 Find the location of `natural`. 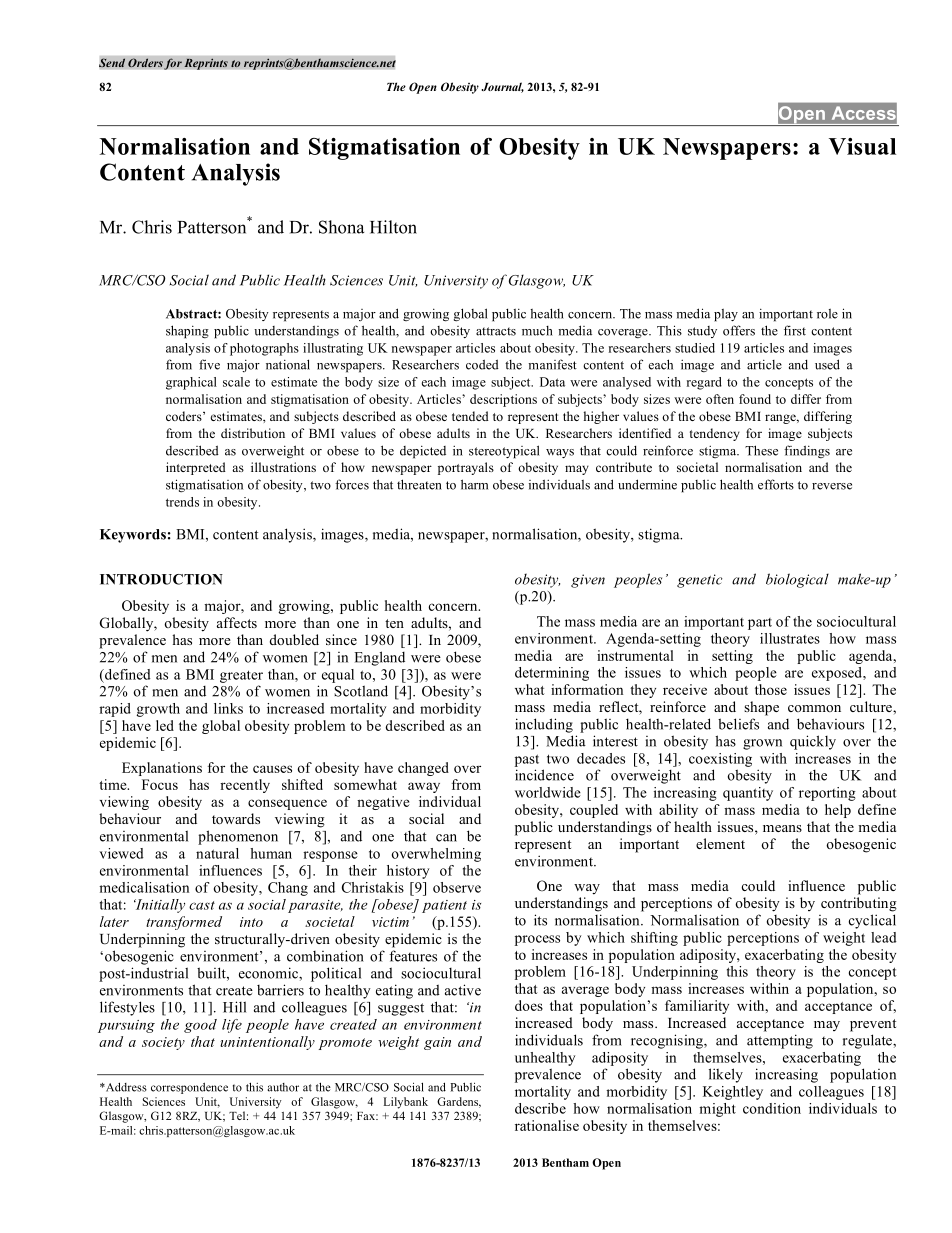

natural is located at coordinates (217, 853).
